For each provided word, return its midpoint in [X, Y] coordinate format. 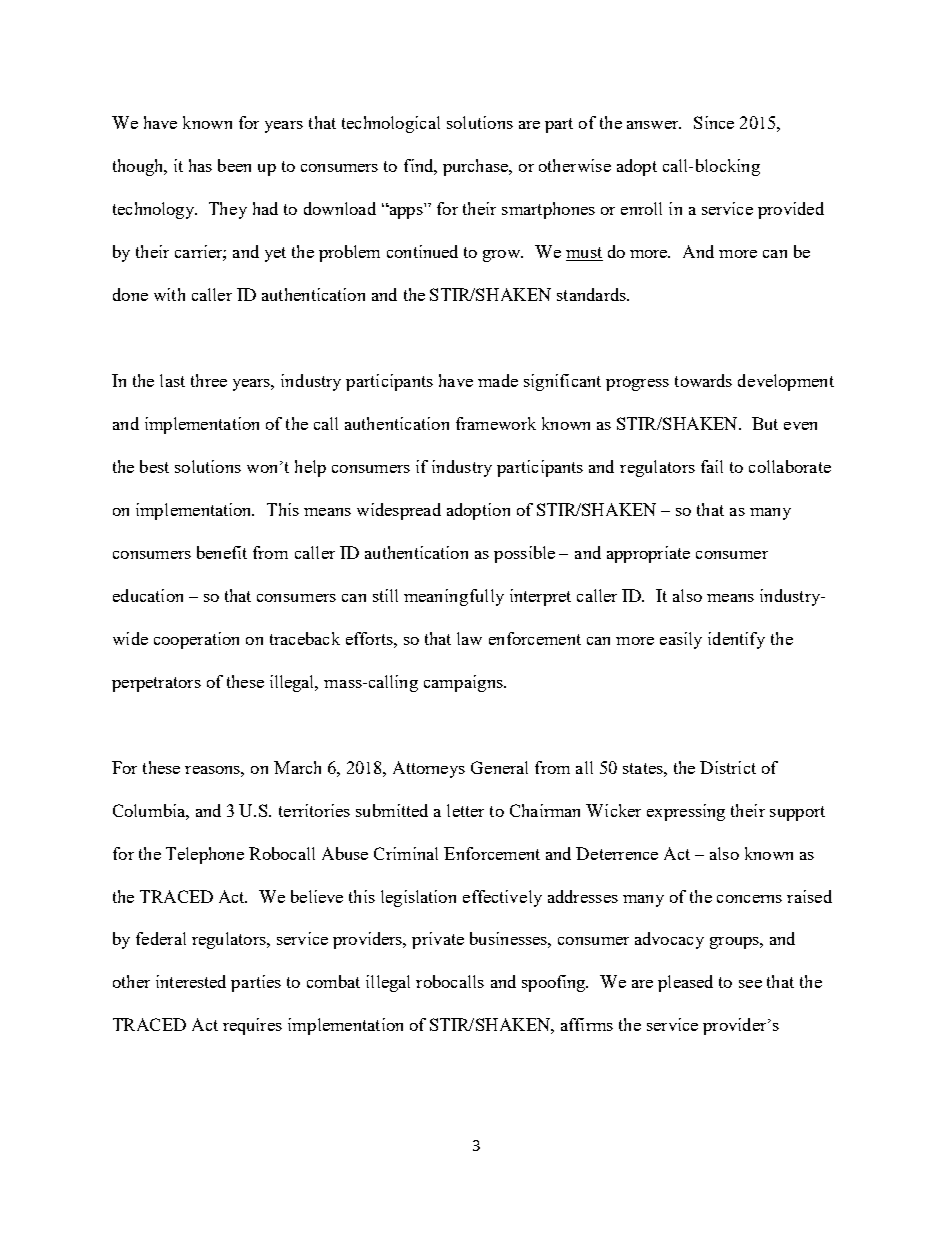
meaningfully [454, 597]
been [234, 165]
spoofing [555, 983]
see [750, 984]
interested [191, 981]
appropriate [648, 554]
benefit [222, 552]
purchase [477, 167]
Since [714, 122]
